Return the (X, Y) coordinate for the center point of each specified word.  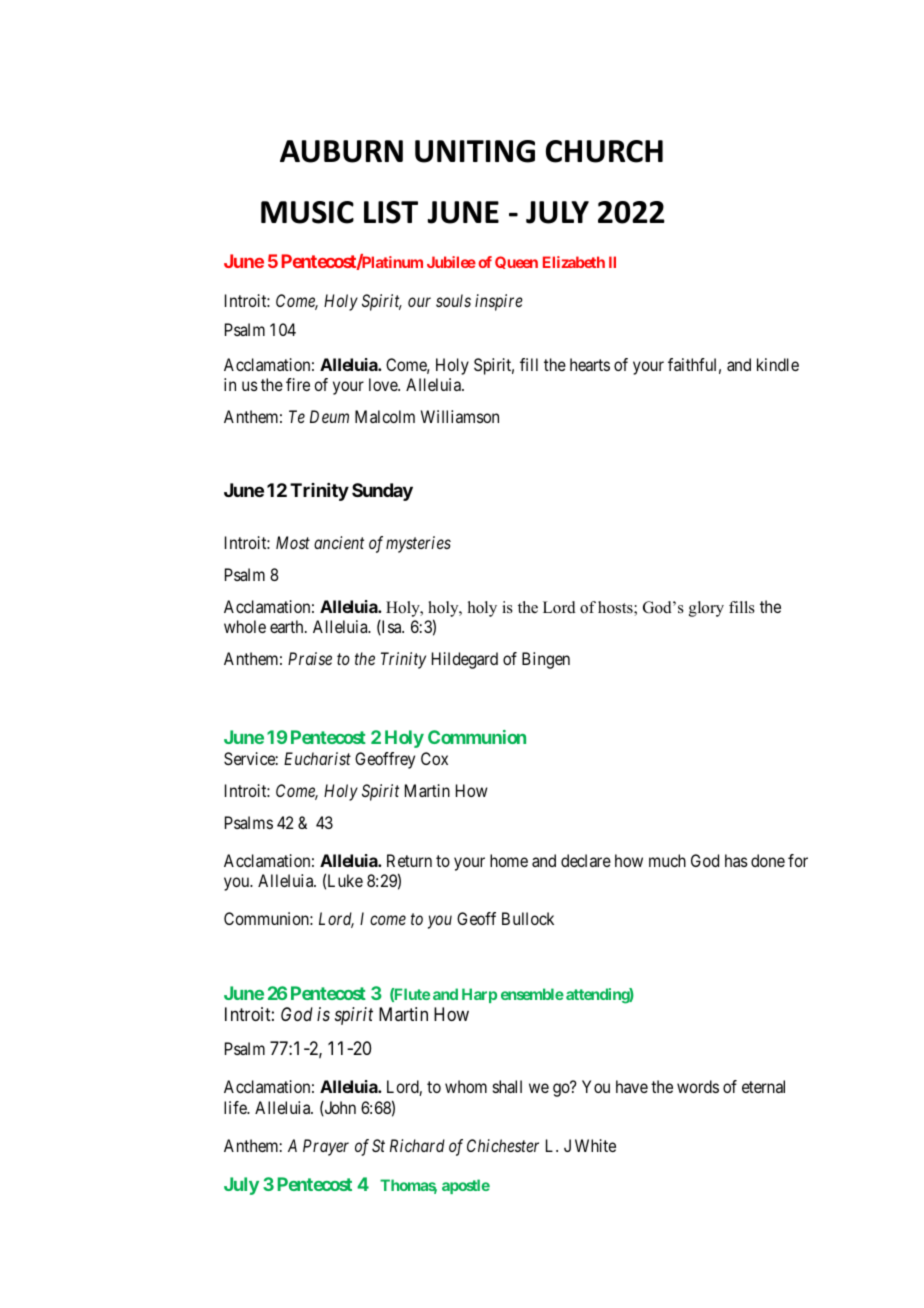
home (509, 860)
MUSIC (307, 212)
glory (706, 609)
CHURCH (604, 151)
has (736, 860)
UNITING (475, 151)
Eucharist (317, 758)
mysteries (418, 544)
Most (293, 542)
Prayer (326, 1147)
